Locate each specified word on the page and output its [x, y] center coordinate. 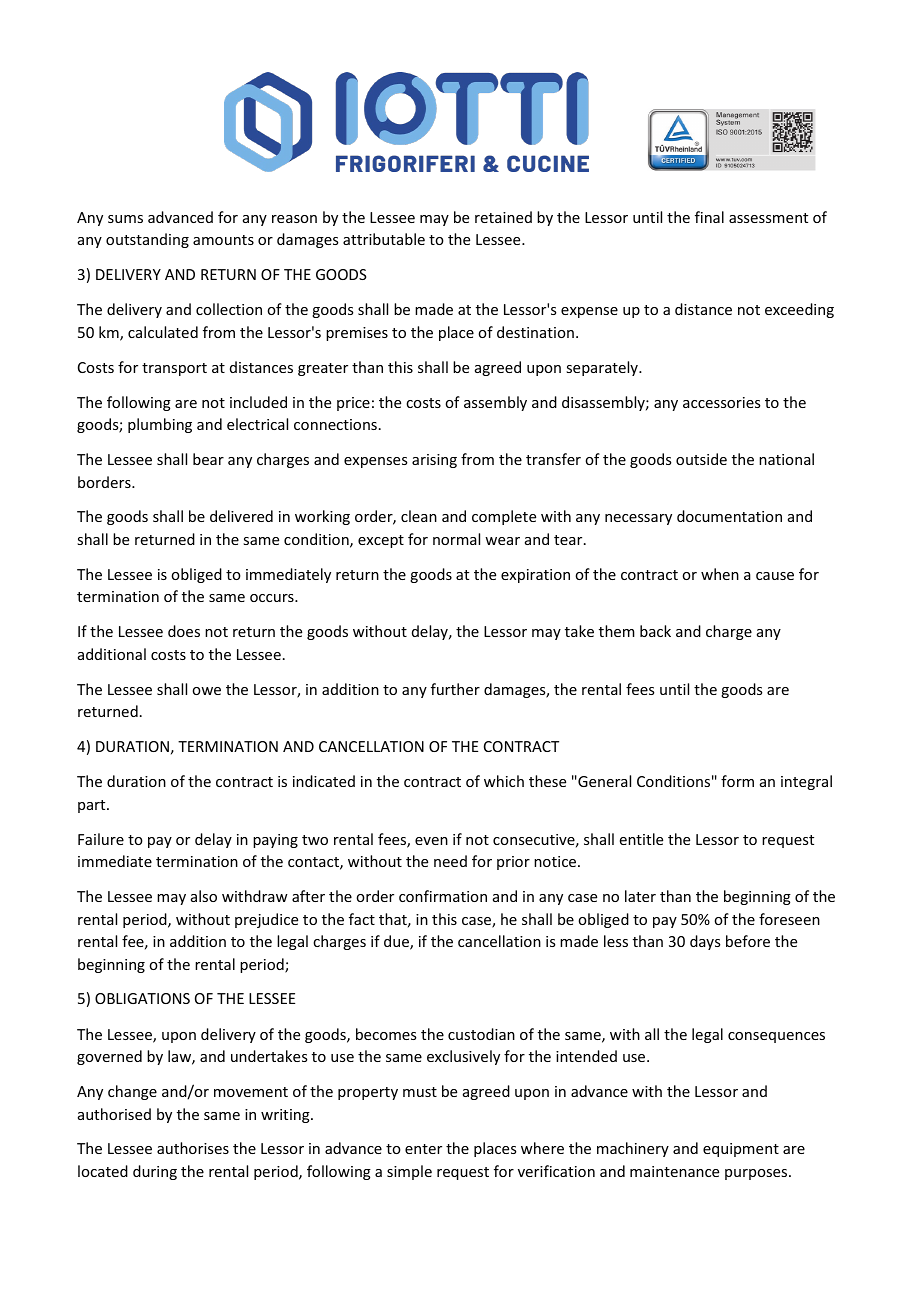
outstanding [147, 240]
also [204, 896]
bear [208, 459]
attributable [384, 239]
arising [434, 461]
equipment [741, 1150]
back [655, 631]
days [705, 942]
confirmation [443, 896]
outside [701, 459]
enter [423, 1149]
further [455, 689]
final [709, 217]
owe [206, 691]
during [155, 1172]
